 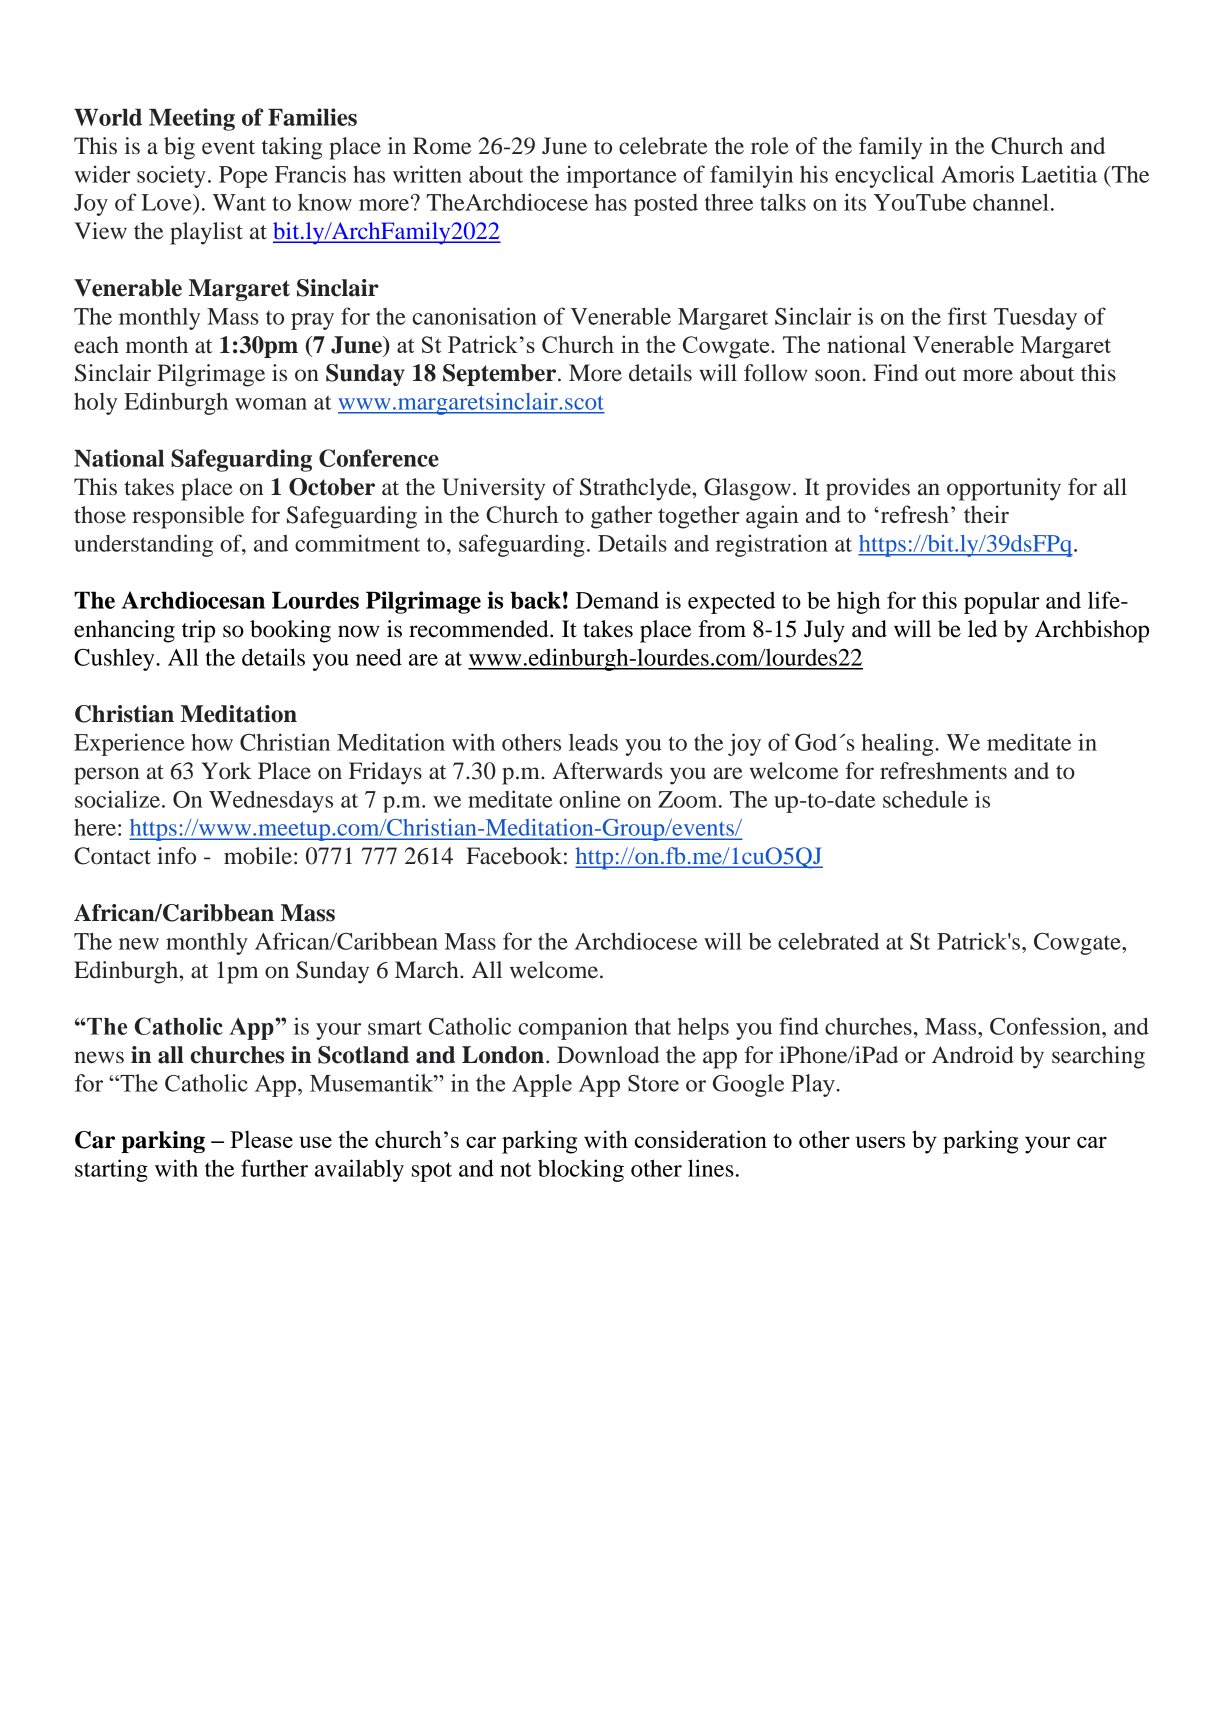 I want to click on schedule, so click(x=925, y=799).
